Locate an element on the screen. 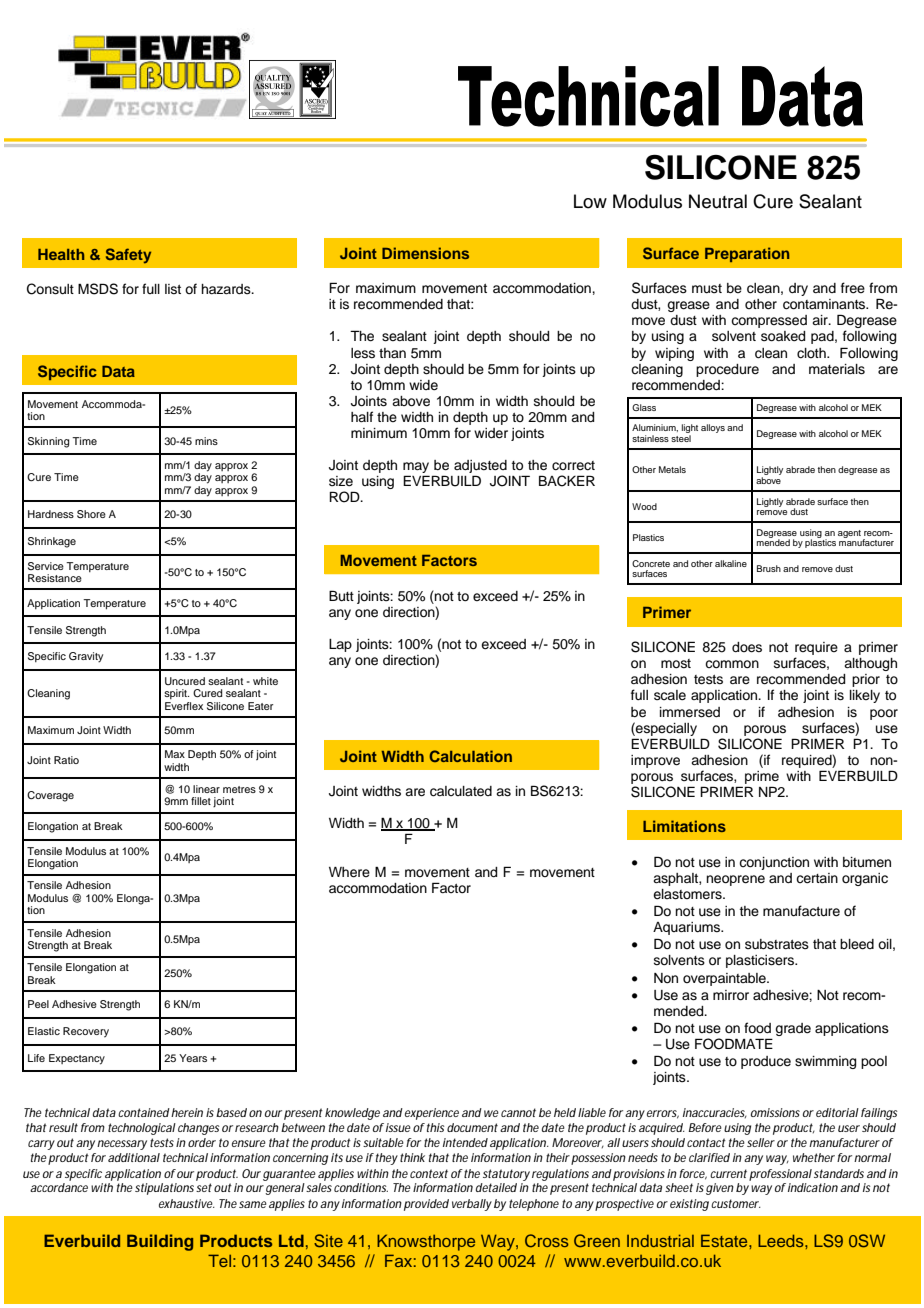  Neutral is located at coordinates (718, 201).
